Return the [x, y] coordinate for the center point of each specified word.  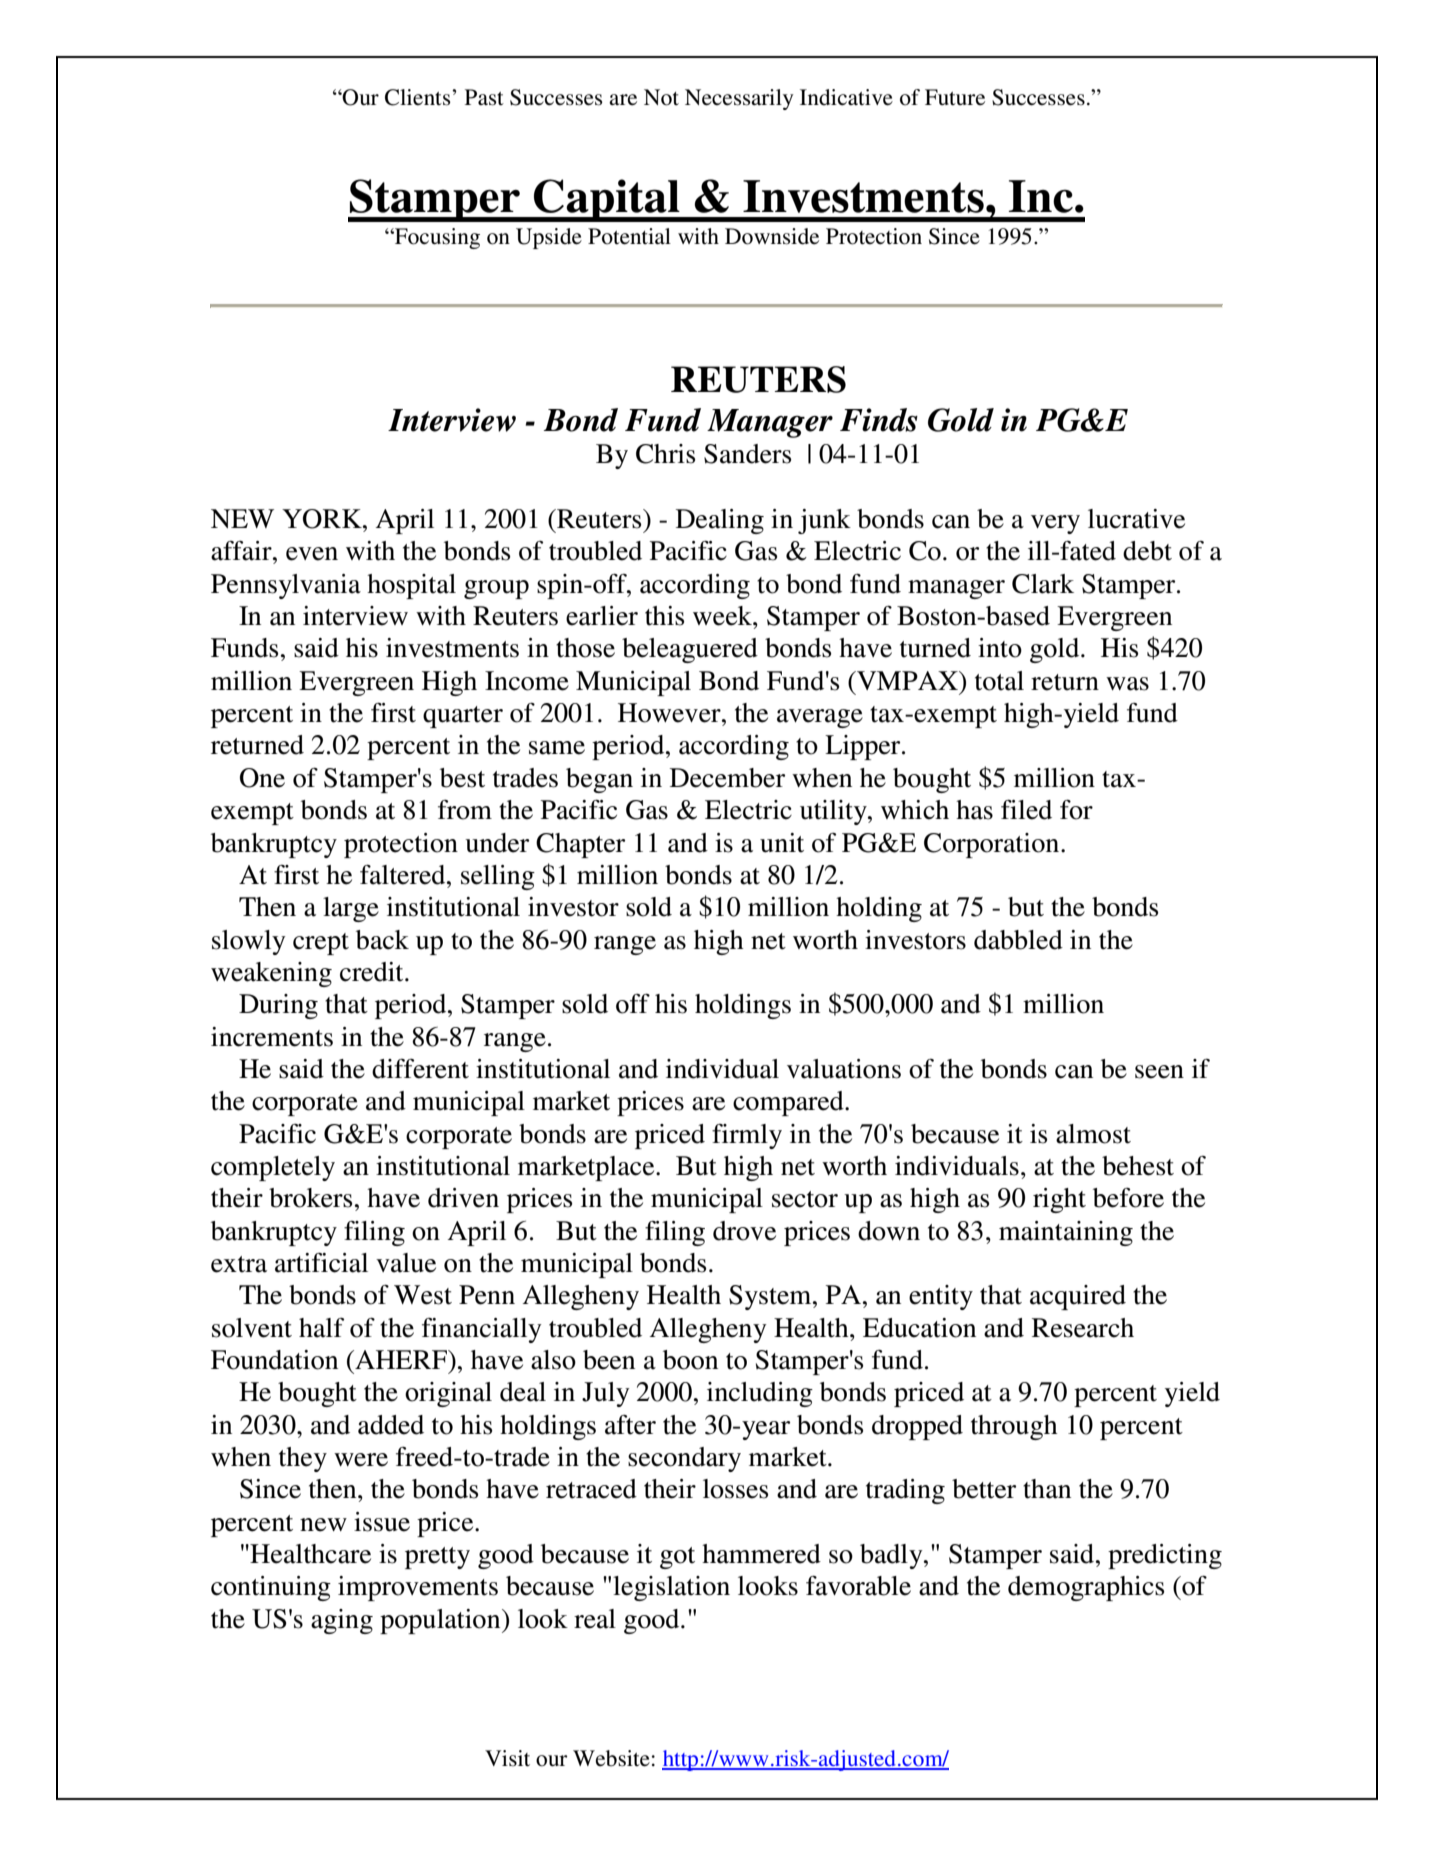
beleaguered [690, 650]
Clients [419, 97]
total [999, 681]
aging [342, 1621]
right [1059, 1200]
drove [744, 1231]
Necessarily [739, 99]
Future [955, 97]
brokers [310, 1198]
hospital [411, 586]
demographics [1086, 1588]
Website [611, 1758]
